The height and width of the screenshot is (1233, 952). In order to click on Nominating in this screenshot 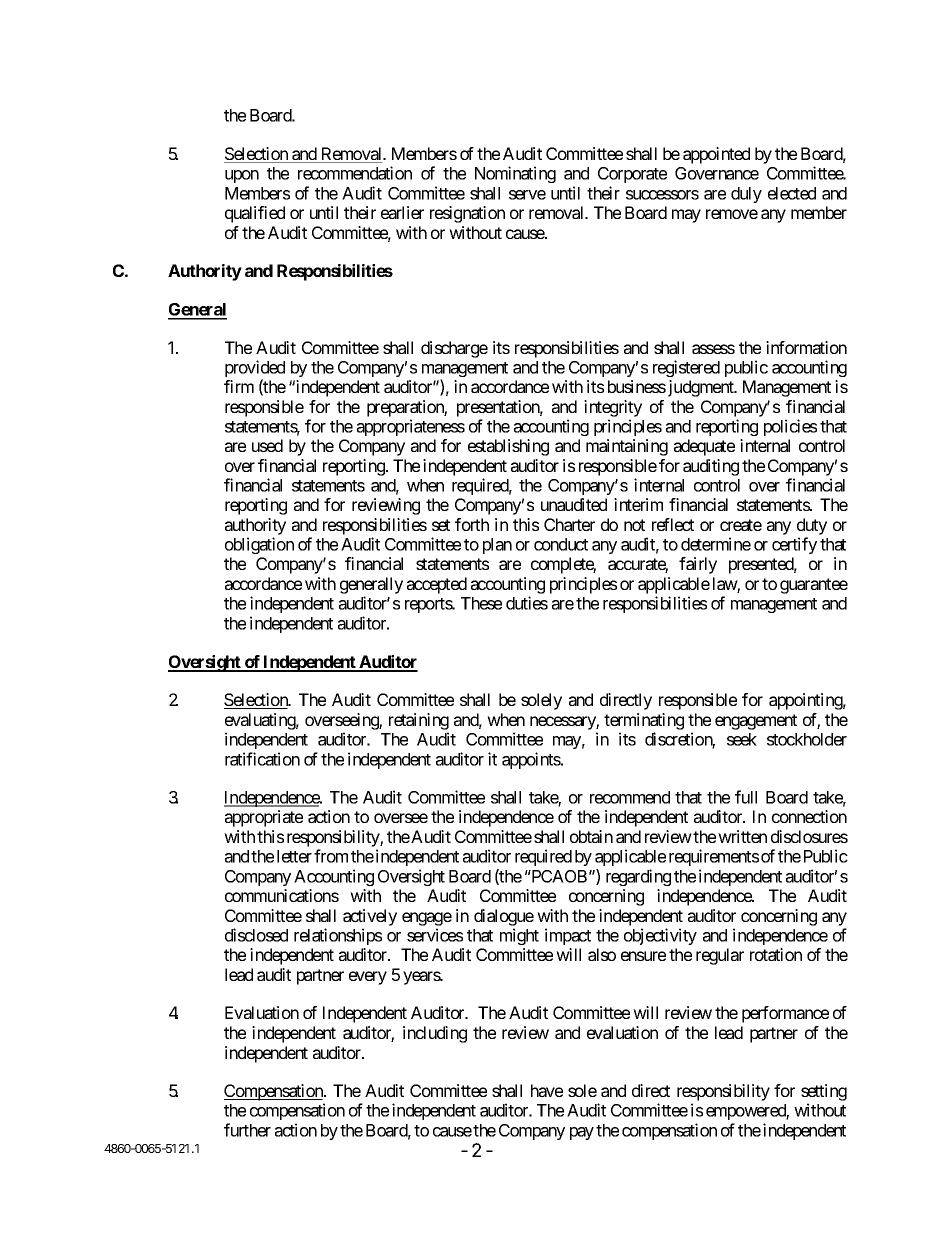, I will do `click(515, 174)`.
